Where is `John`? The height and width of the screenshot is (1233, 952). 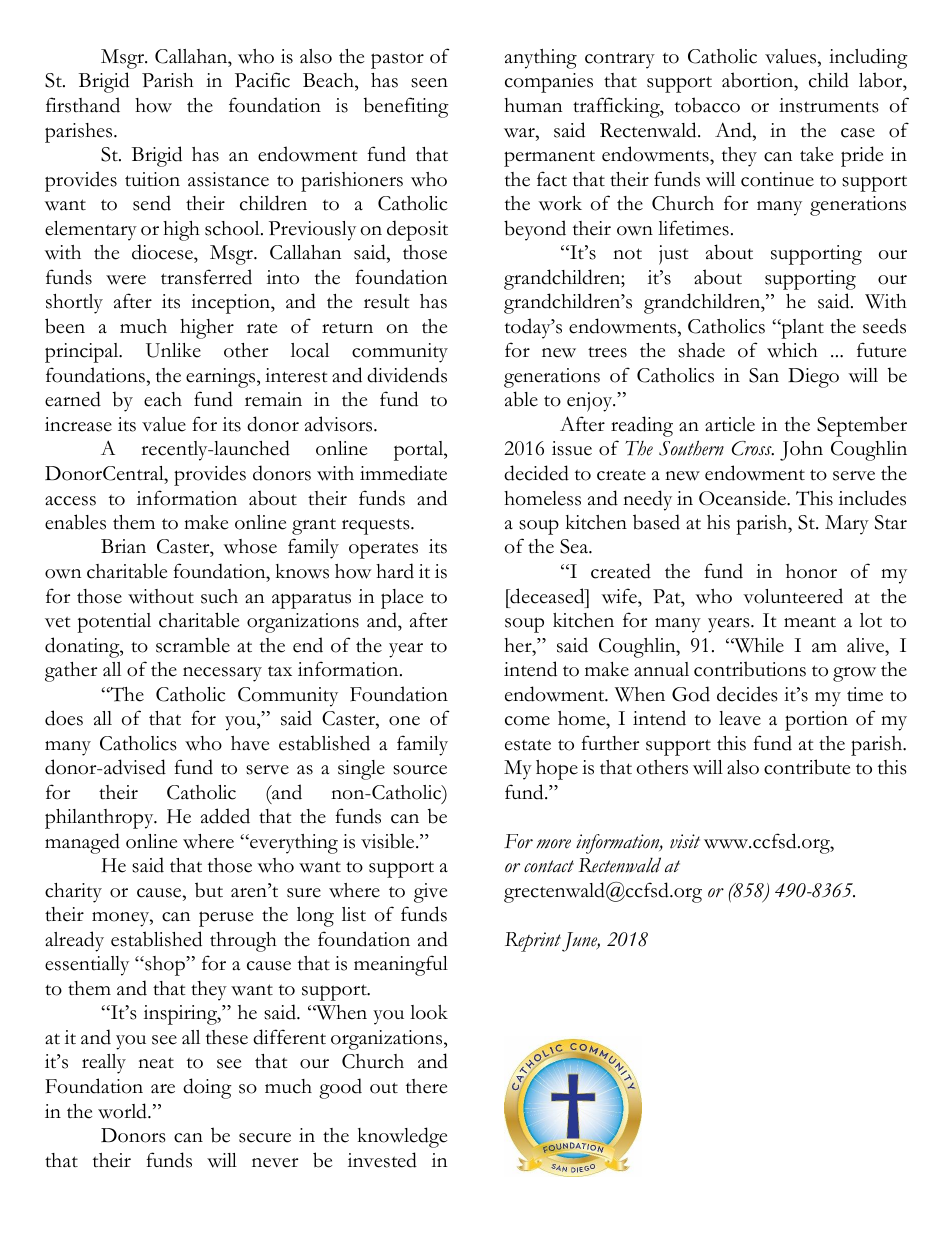 John is located at coordinates (801, 451).
